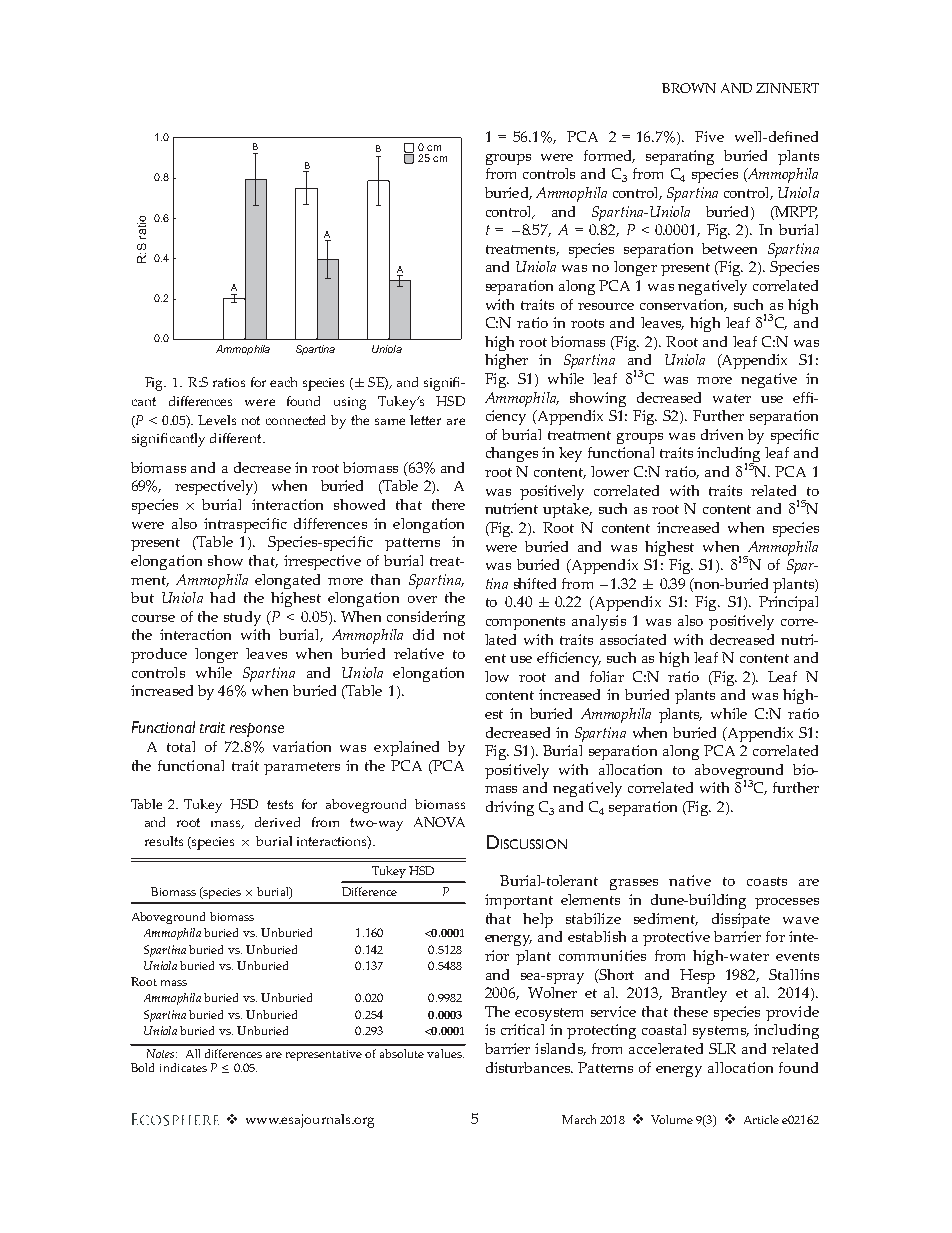 The width and height of the screenshot is (952, 1233). What do you see at coordinates (609, 156) in the screenshot?
I see `formed` at bounding box center [609, 156].
